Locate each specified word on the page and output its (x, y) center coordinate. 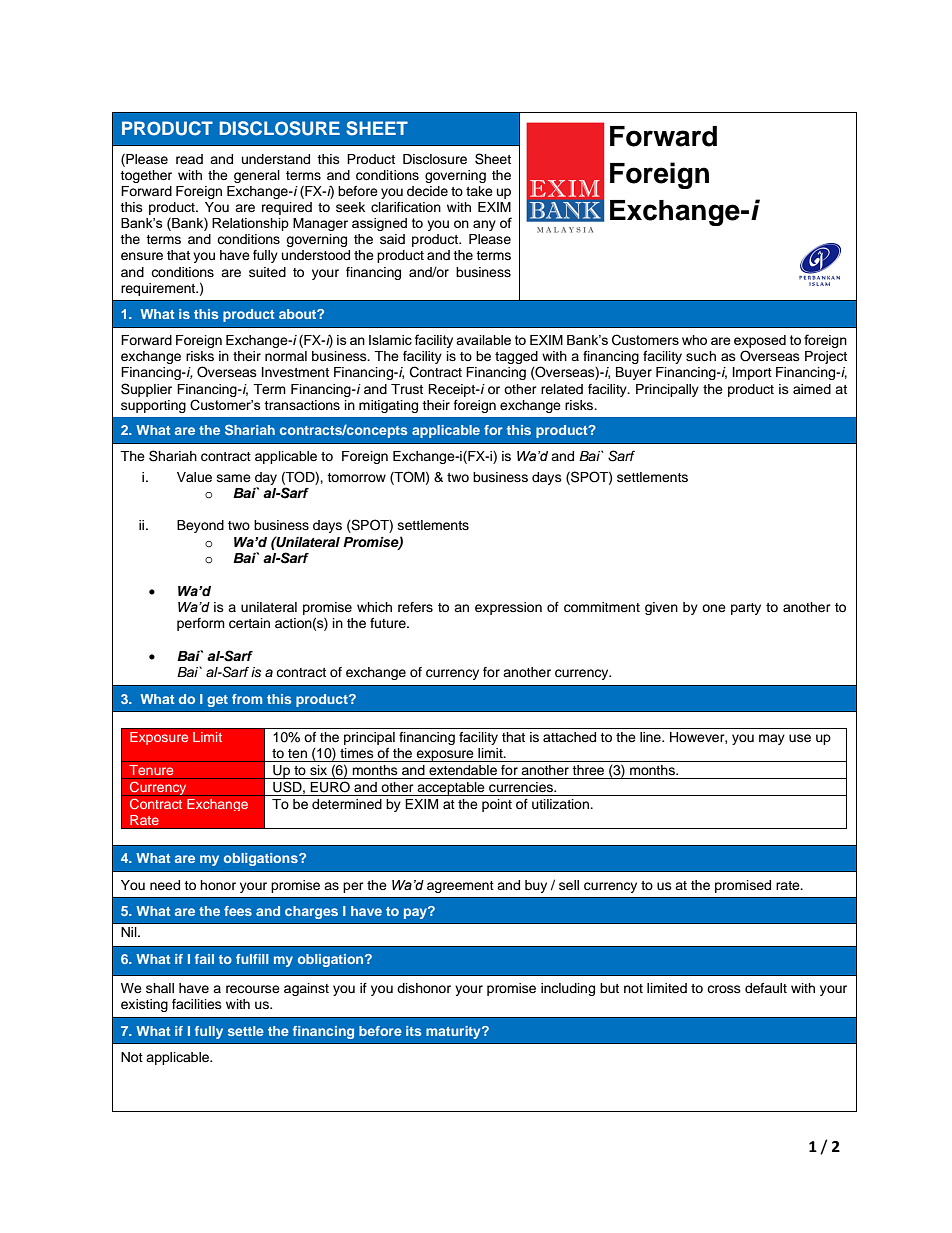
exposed (760, 341)
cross (724, 989)
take (479, 191)
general (257, 176)
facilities (197, 1004)
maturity (454, 1032)
